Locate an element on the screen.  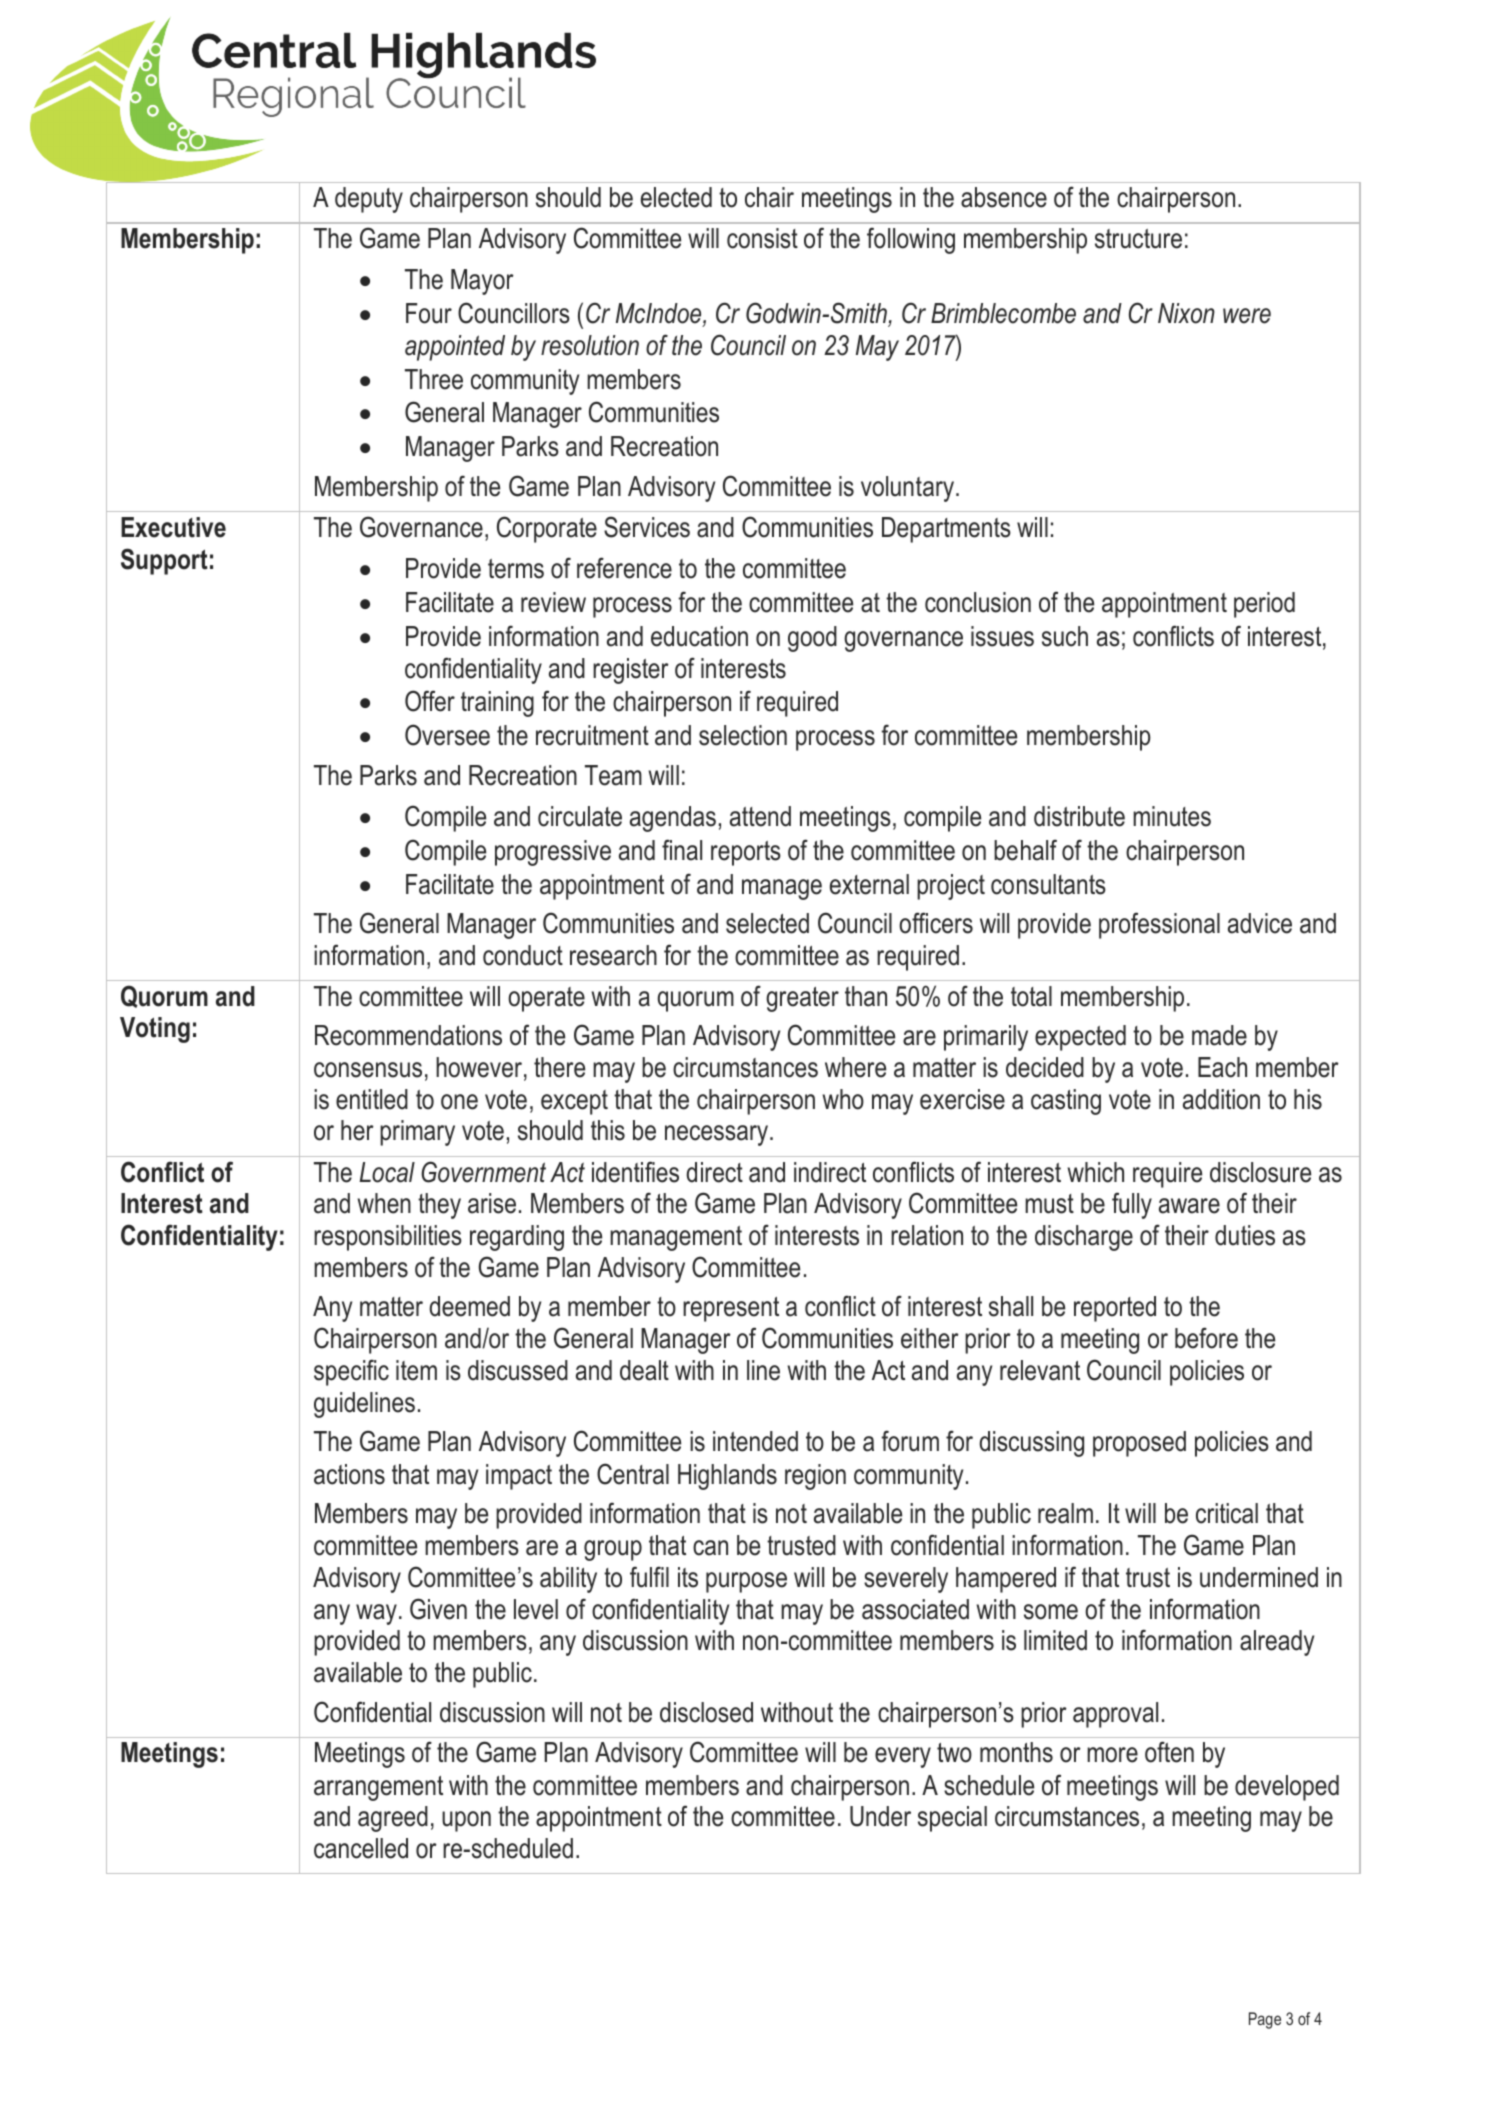
consist is located at coordinates (762, 238).
